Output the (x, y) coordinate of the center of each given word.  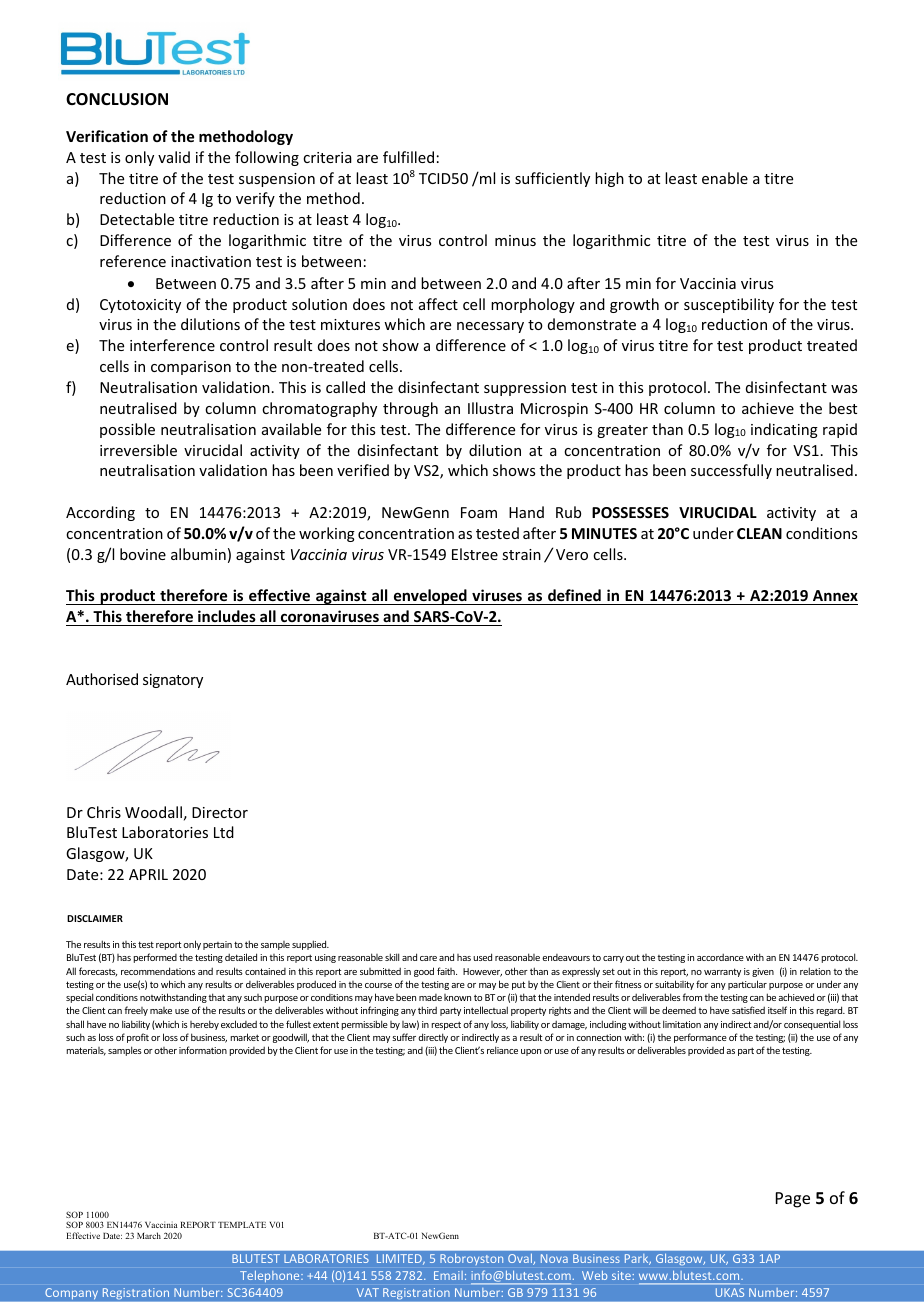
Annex (834, 597)
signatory (173, 681)
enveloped (430, 597)
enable (725, 178)
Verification (107, 136)
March (149, 1235)
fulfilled (408, 157)
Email (448, 1275)
